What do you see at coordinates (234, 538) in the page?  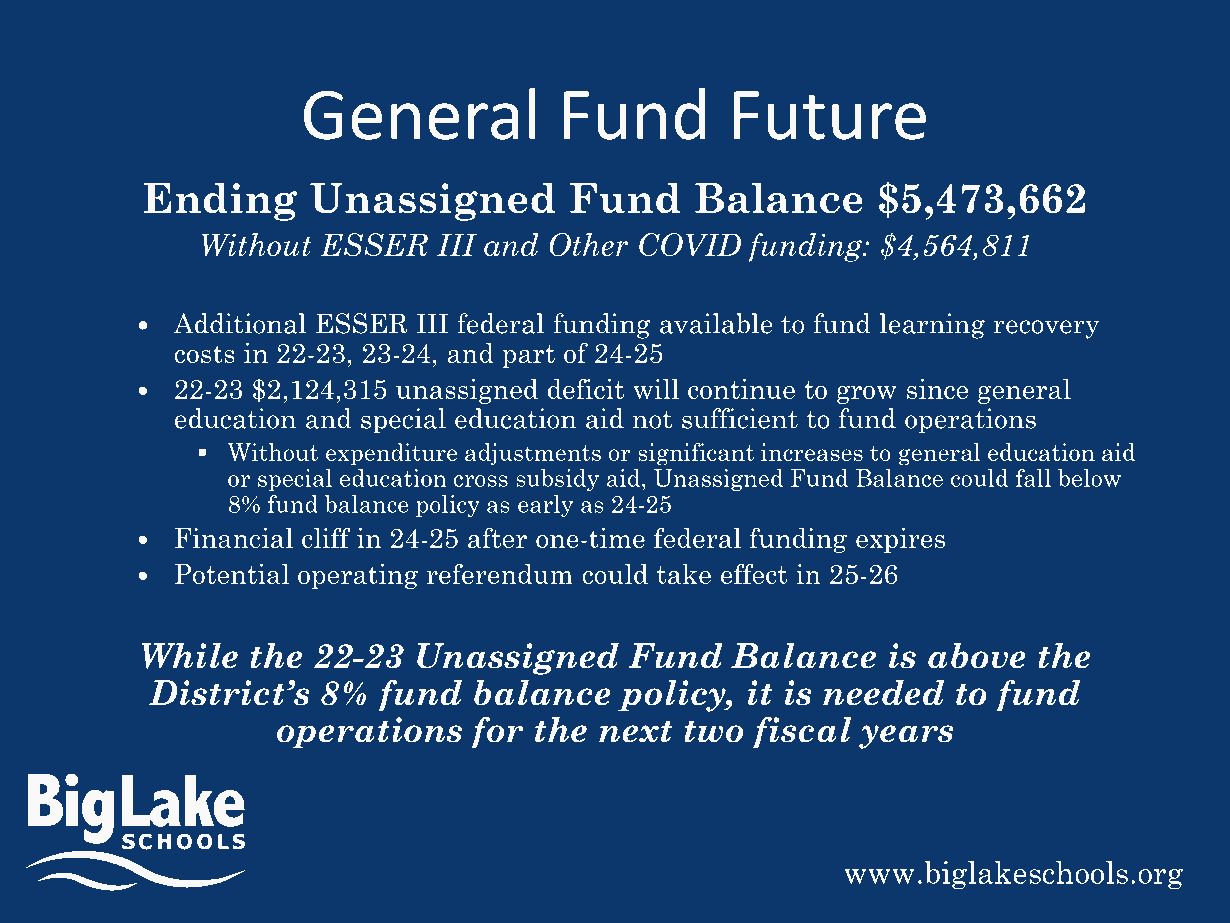 I see `Financial` at bounding box center [234, 538].
